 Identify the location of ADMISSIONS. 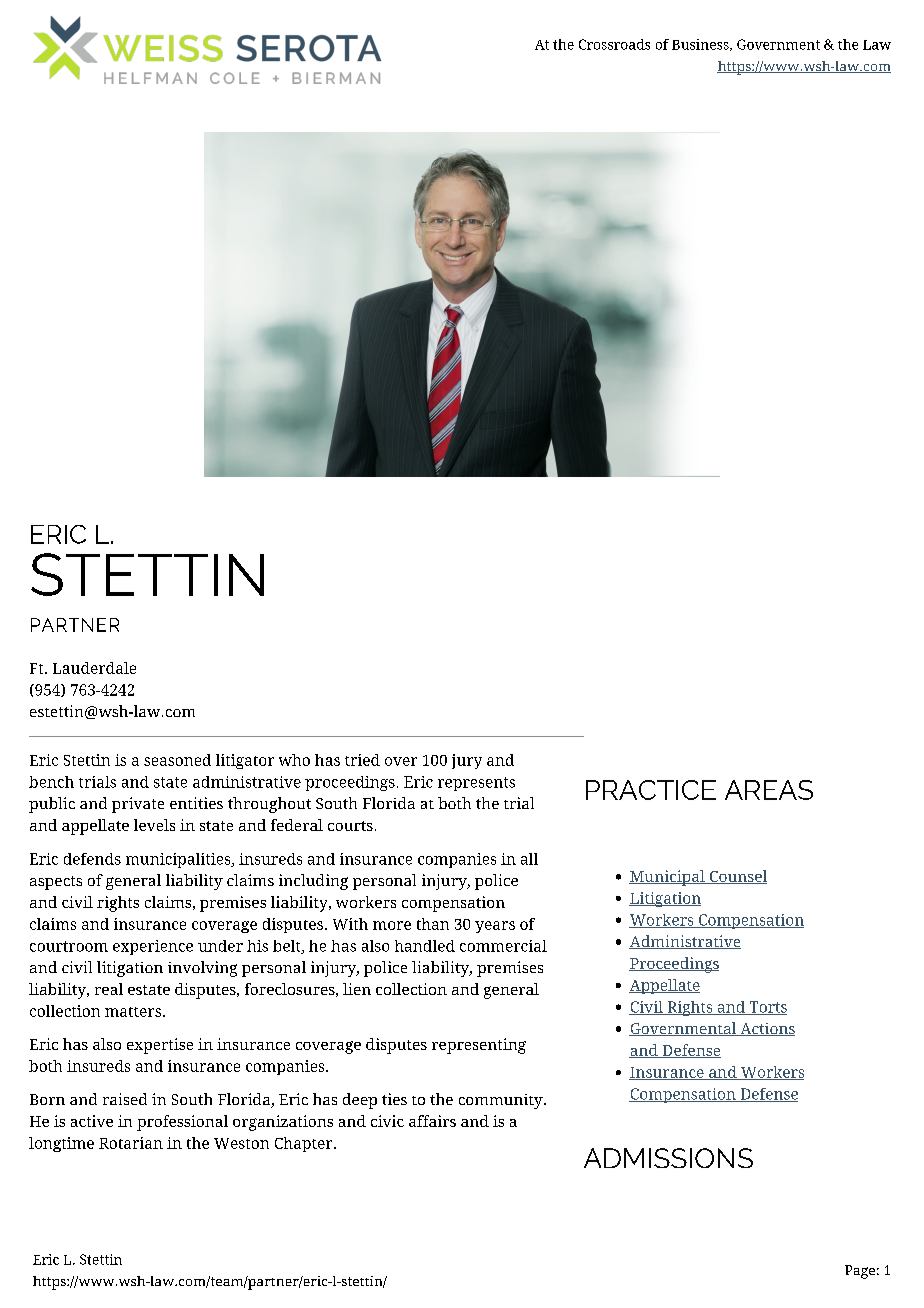
(668, 1158).
